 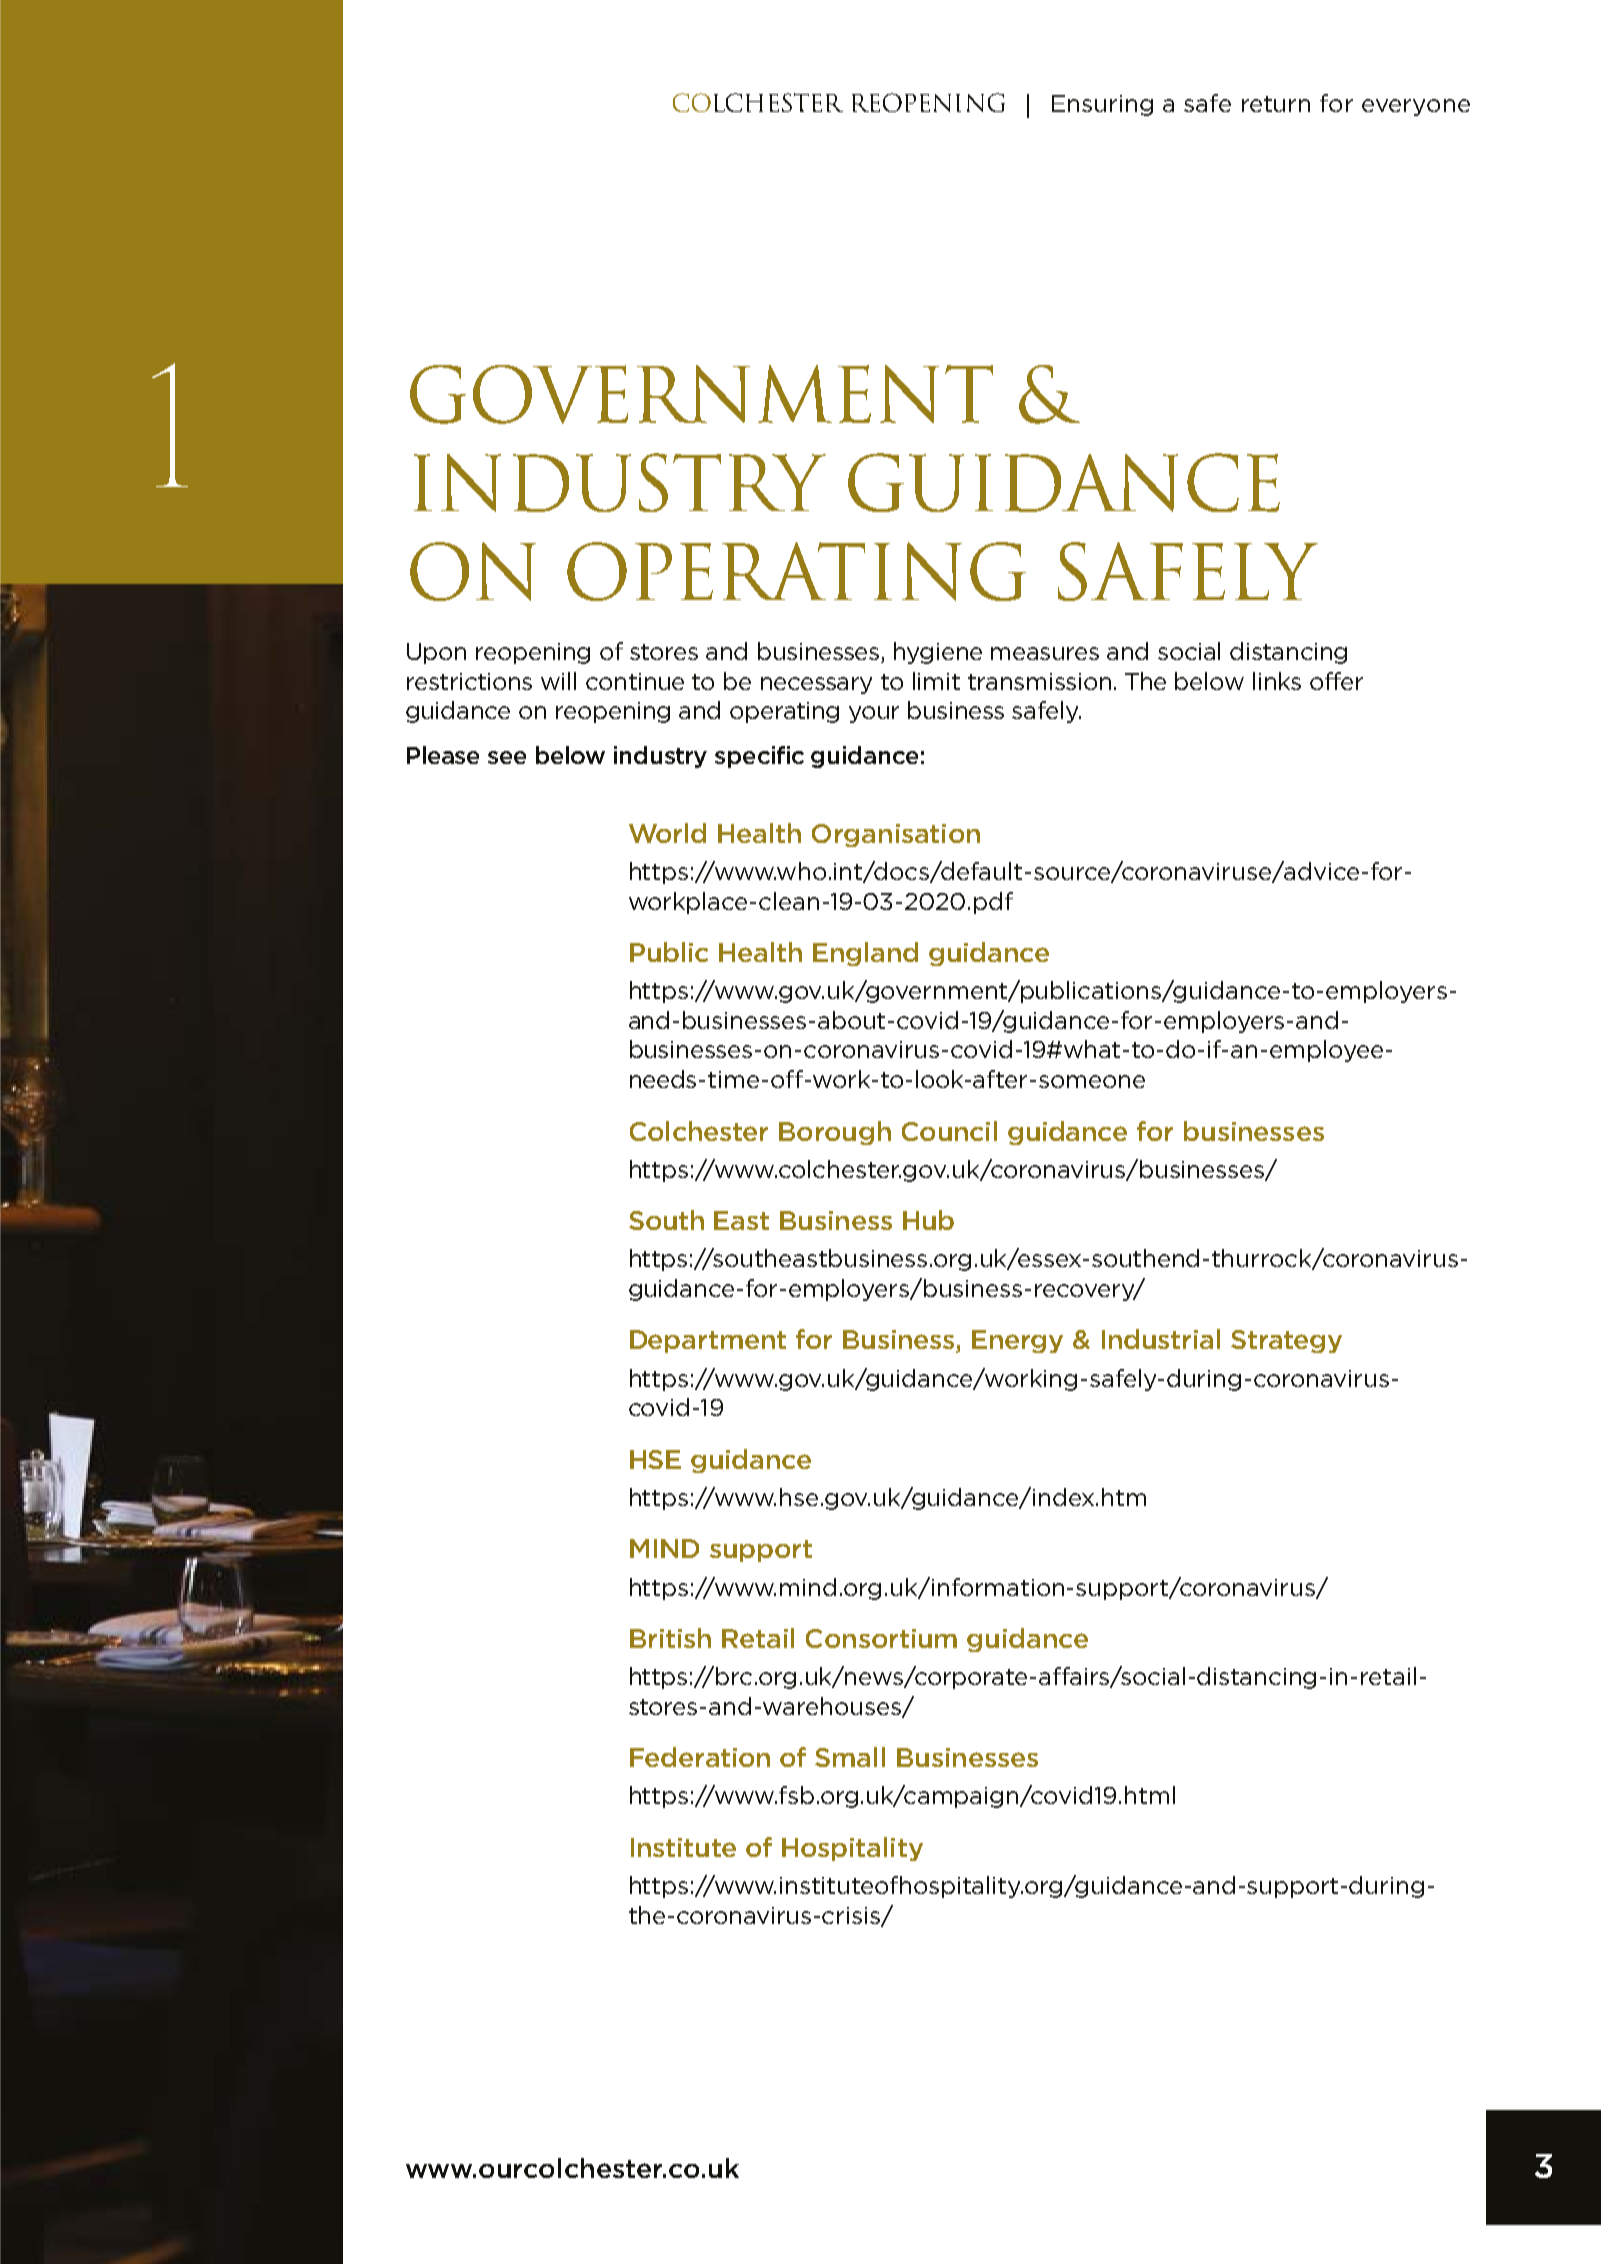 I want to click on England, so click(x=865, y=954).
